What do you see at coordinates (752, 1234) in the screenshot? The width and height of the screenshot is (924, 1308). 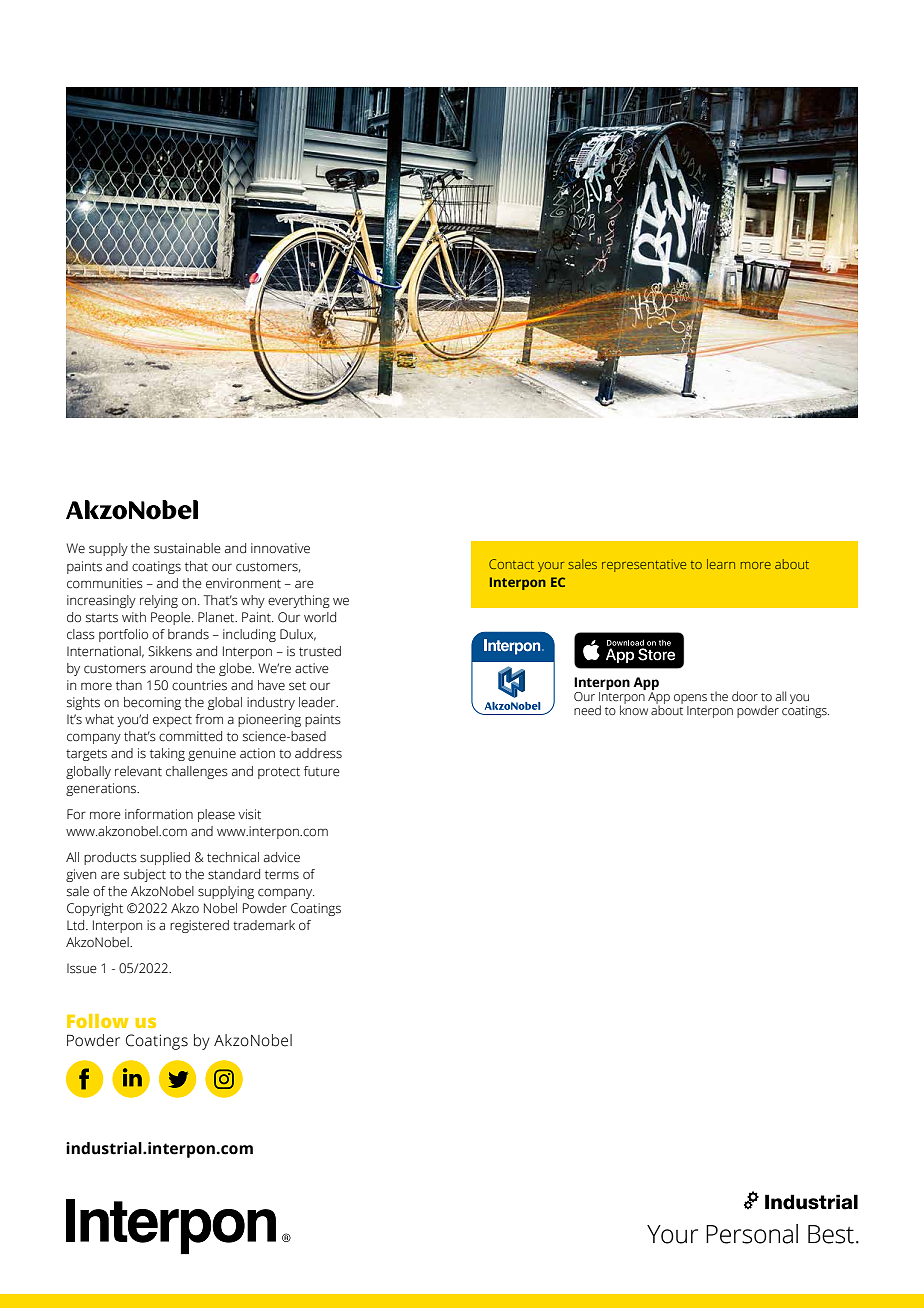 I see `Personal` at bounding box center [752, 1234].
